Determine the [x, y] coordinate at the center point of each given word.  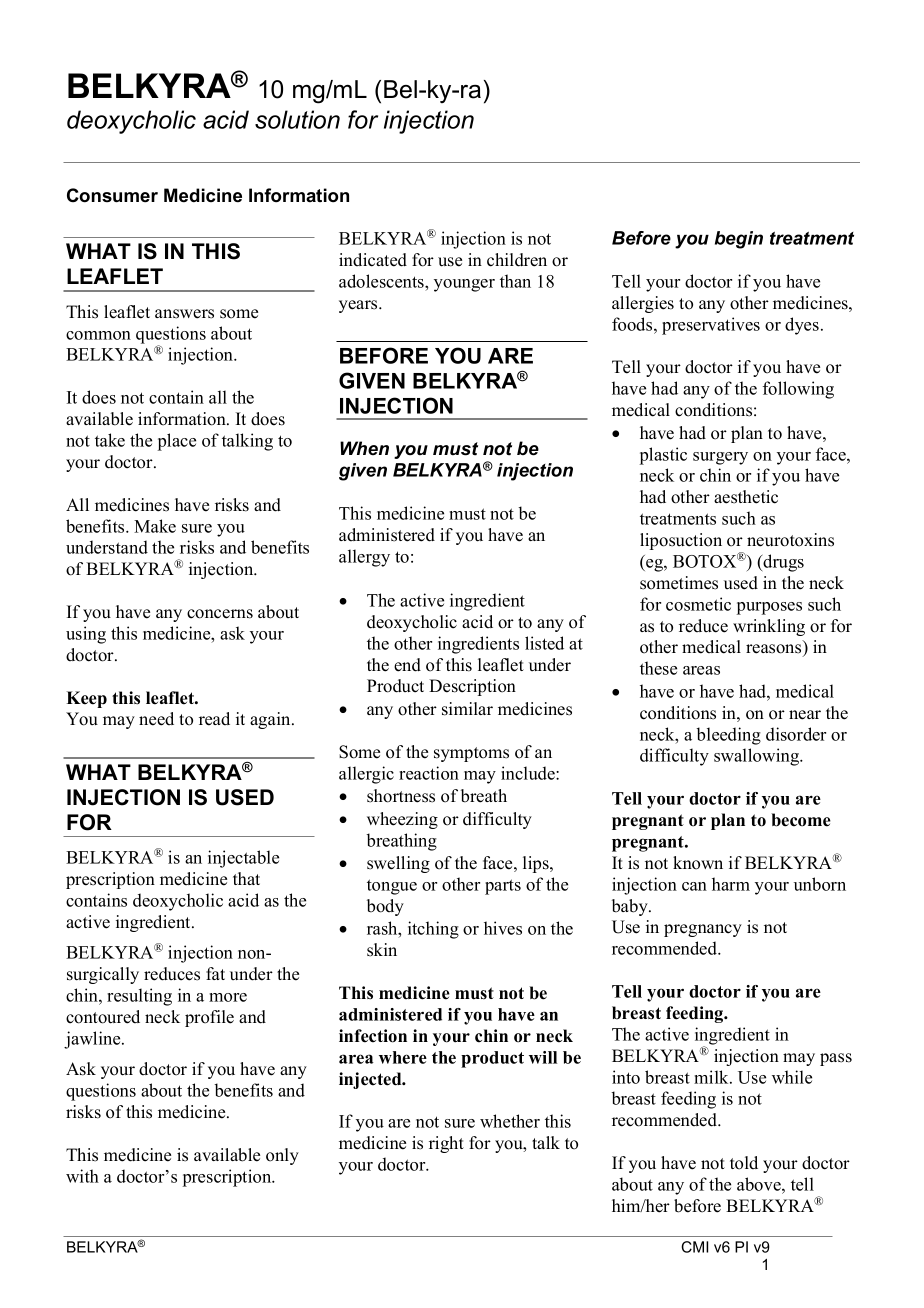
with [82, 1176]
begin [739, 240]
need [156, 719]
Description [472, 687]
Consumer [112, 195]
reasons [775, 650]
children [517, 260]
